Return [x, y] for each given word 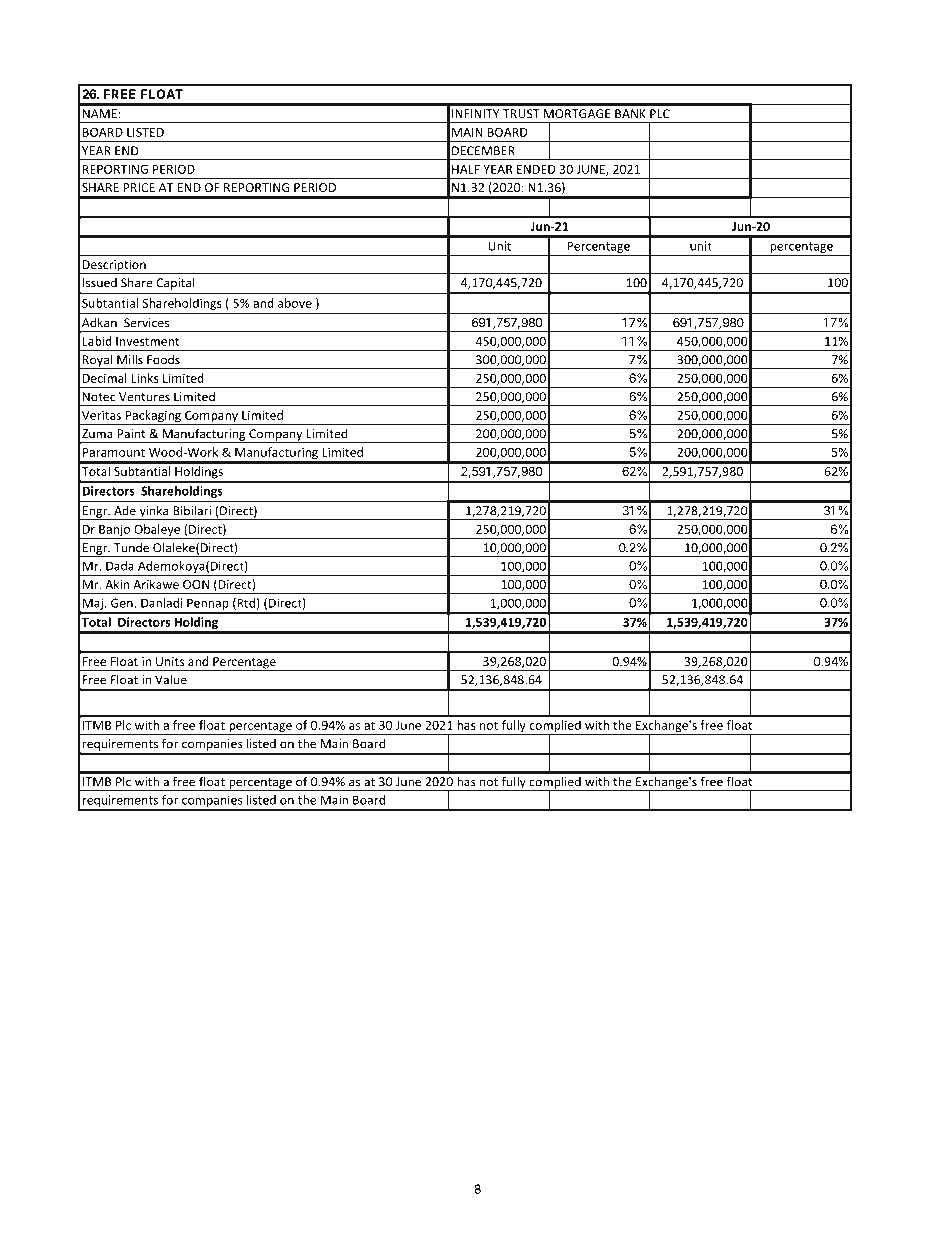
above [295, 303]
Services [146, 323]
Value [171, 680]
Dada [120, 566]
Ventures [144, 397]
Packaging [153, 417]
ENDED [536, 169]
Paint [131, 434]
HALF [466, 169]
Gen [123, 603]
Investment [147, 341]
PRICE [139, 187]
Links [145, 378]
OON [196, 584]
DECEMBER [483, 151]
